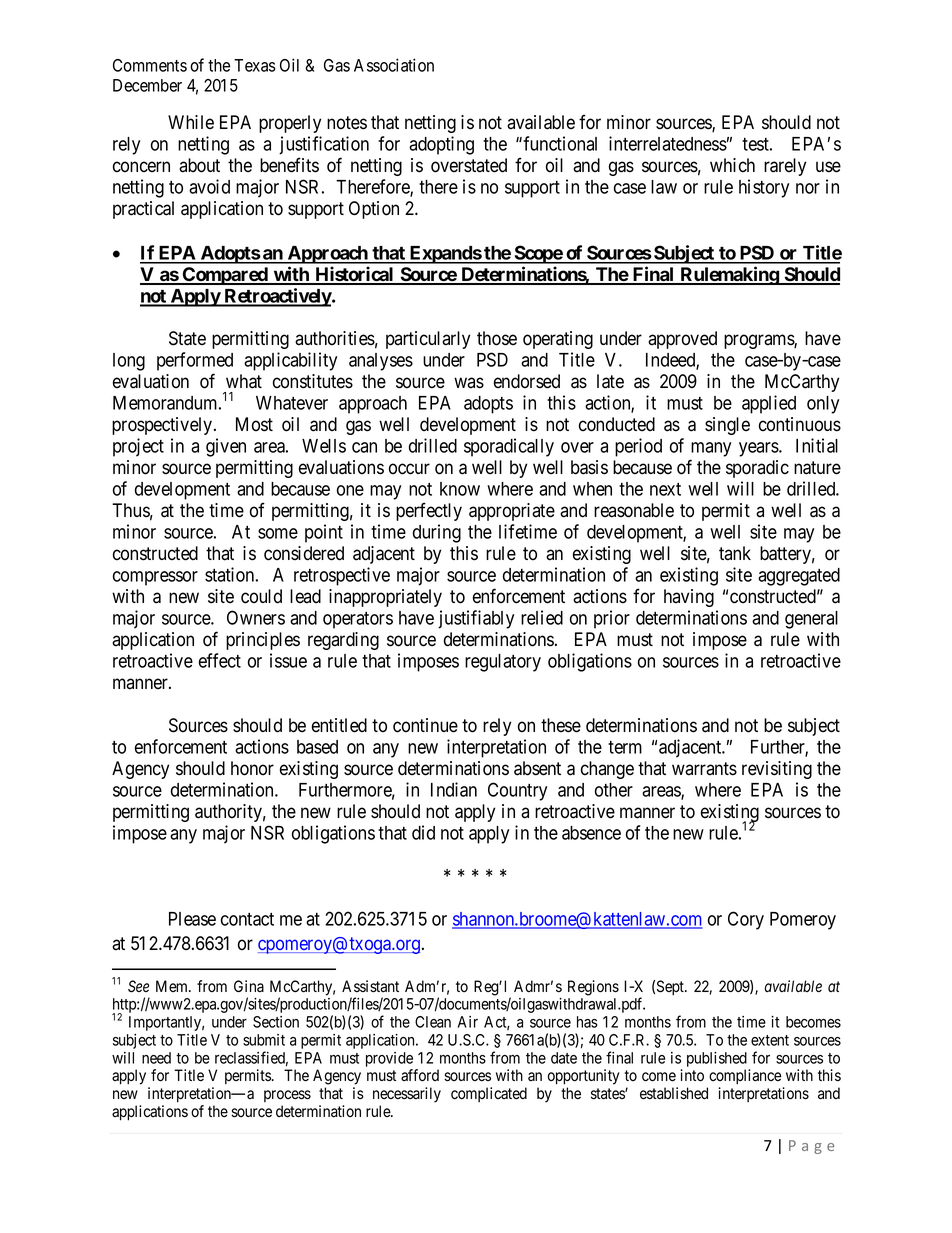 The height and width of the image is (1233, 952). What do you see at coordinates (746, 920) in the image?
I see `Cory` at bounding box center [746, 920].
